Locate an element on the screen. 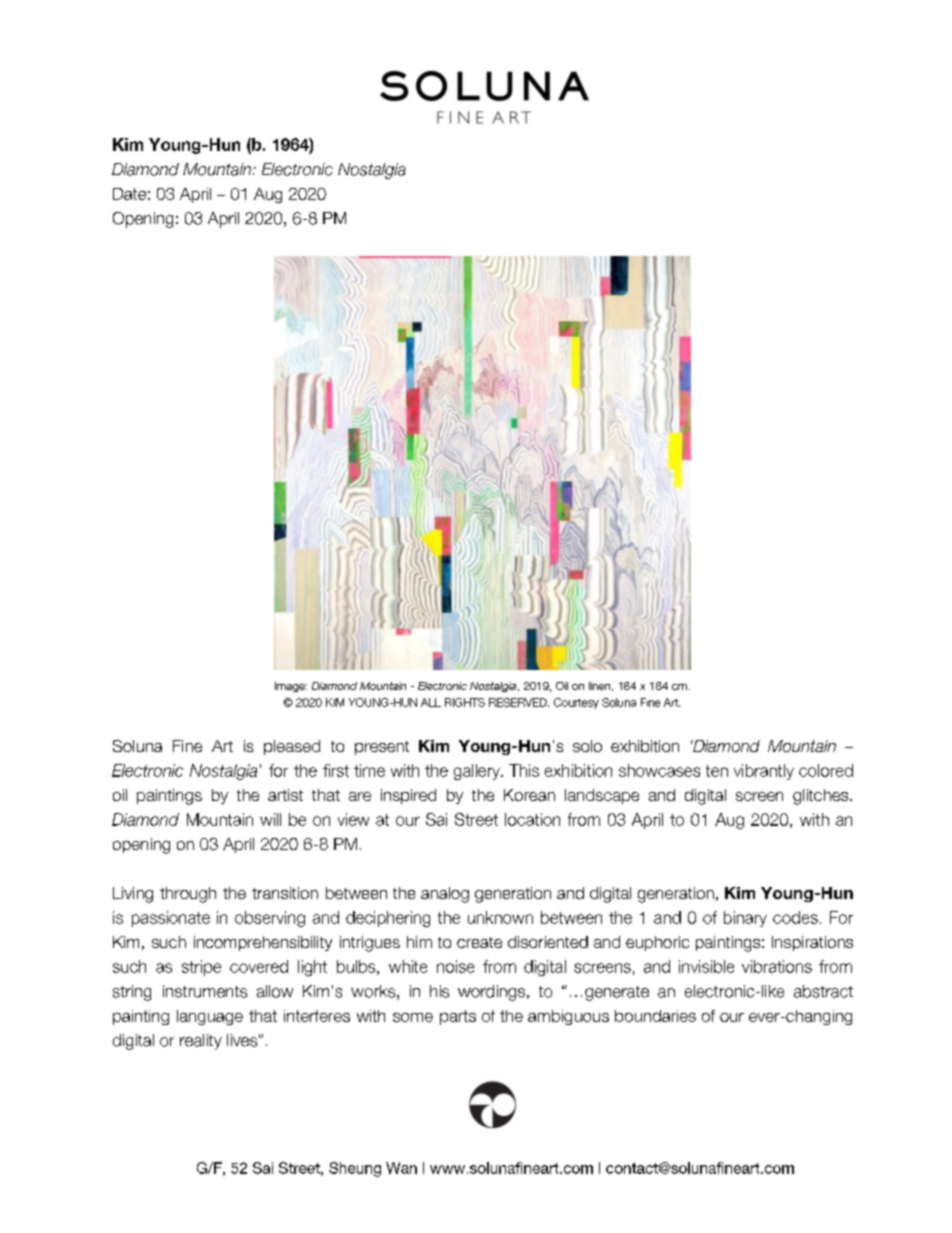  noise is located at coordinates (455, 966).
